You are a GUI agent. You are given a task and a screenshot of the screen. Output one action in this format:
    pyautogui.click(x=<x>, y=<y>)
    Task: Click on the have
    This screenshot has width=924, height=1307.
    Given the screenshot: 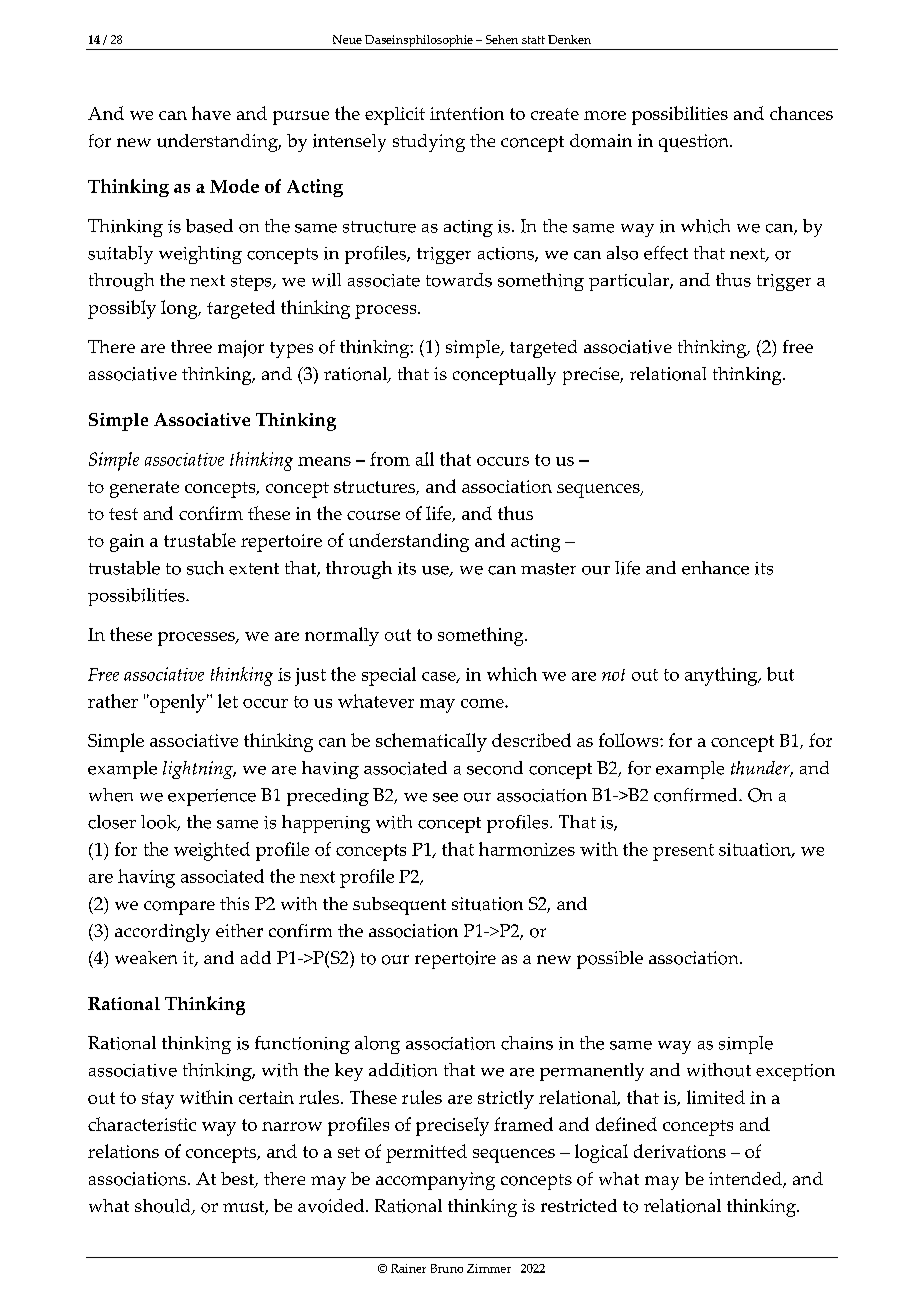 What is the action you would take?
    pyautogui.click(x=211, y=113)
